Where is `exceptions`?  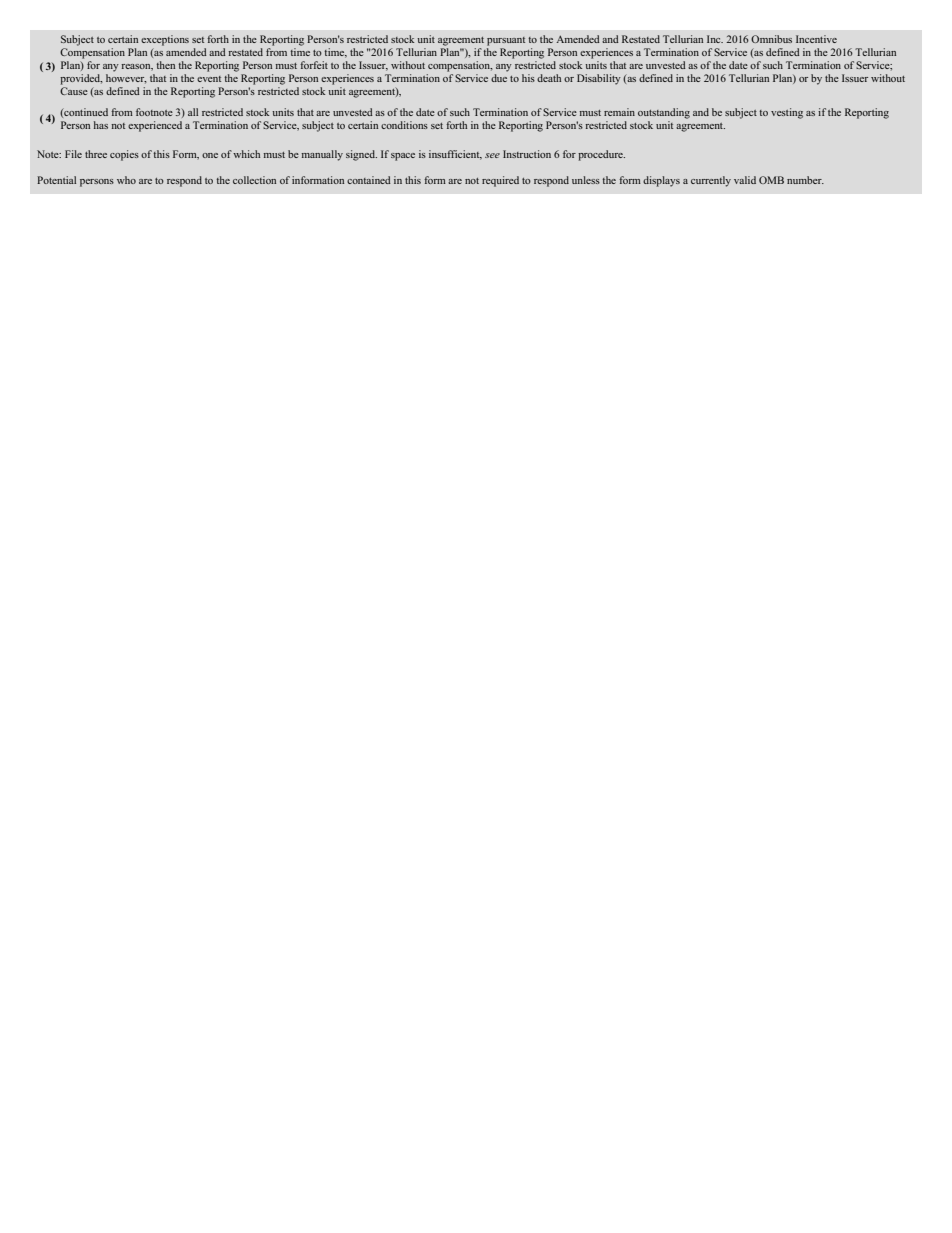 exceptions is located at coordinates (165, 40).
